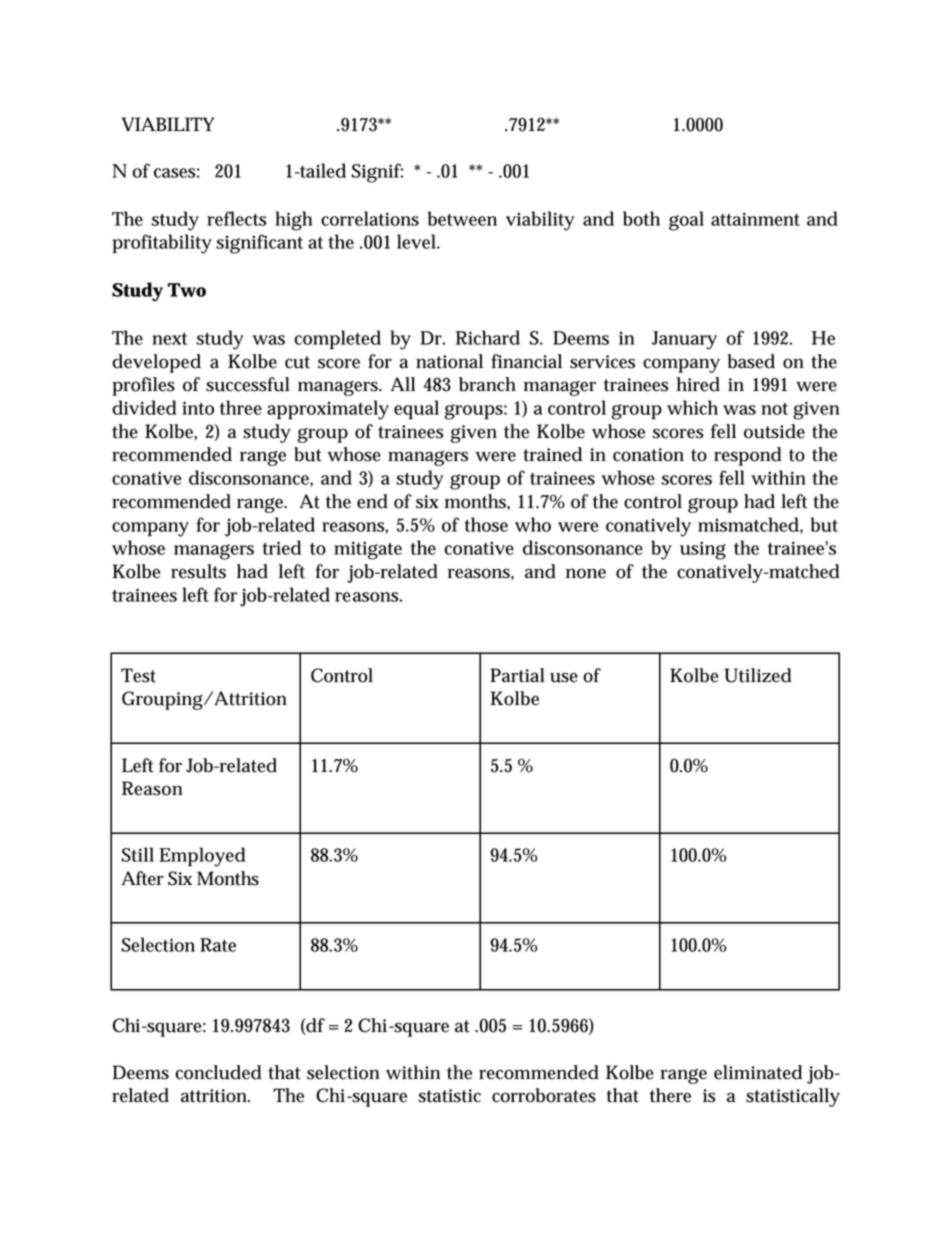 This document has width=952, height=1233. I want to click on use, so click(564, 677).
